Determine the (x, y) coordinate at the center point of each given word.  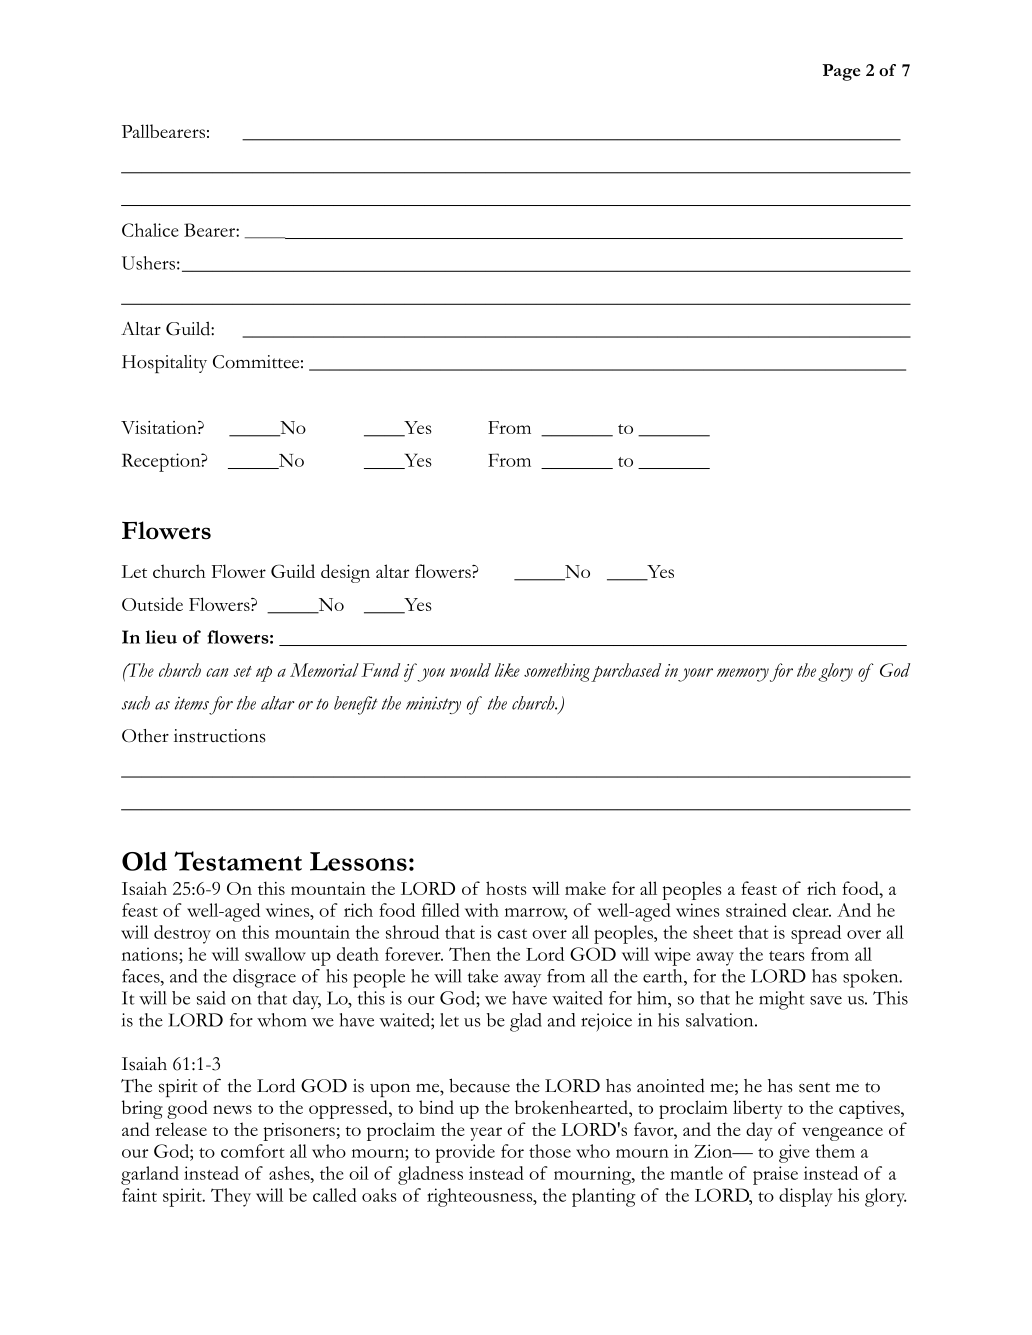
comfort (253, 1151)
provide (465, 1153)
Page (841, 72)
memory (743, 675)
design (345, 573)
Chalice (150, 230)
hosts (506, 888)
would (470, 670)
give (794, 1153)
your (695, 675)
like (507, 670)
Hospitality (164, 364)
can (217, 672)
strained (756, 910)
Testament (238, 861)
